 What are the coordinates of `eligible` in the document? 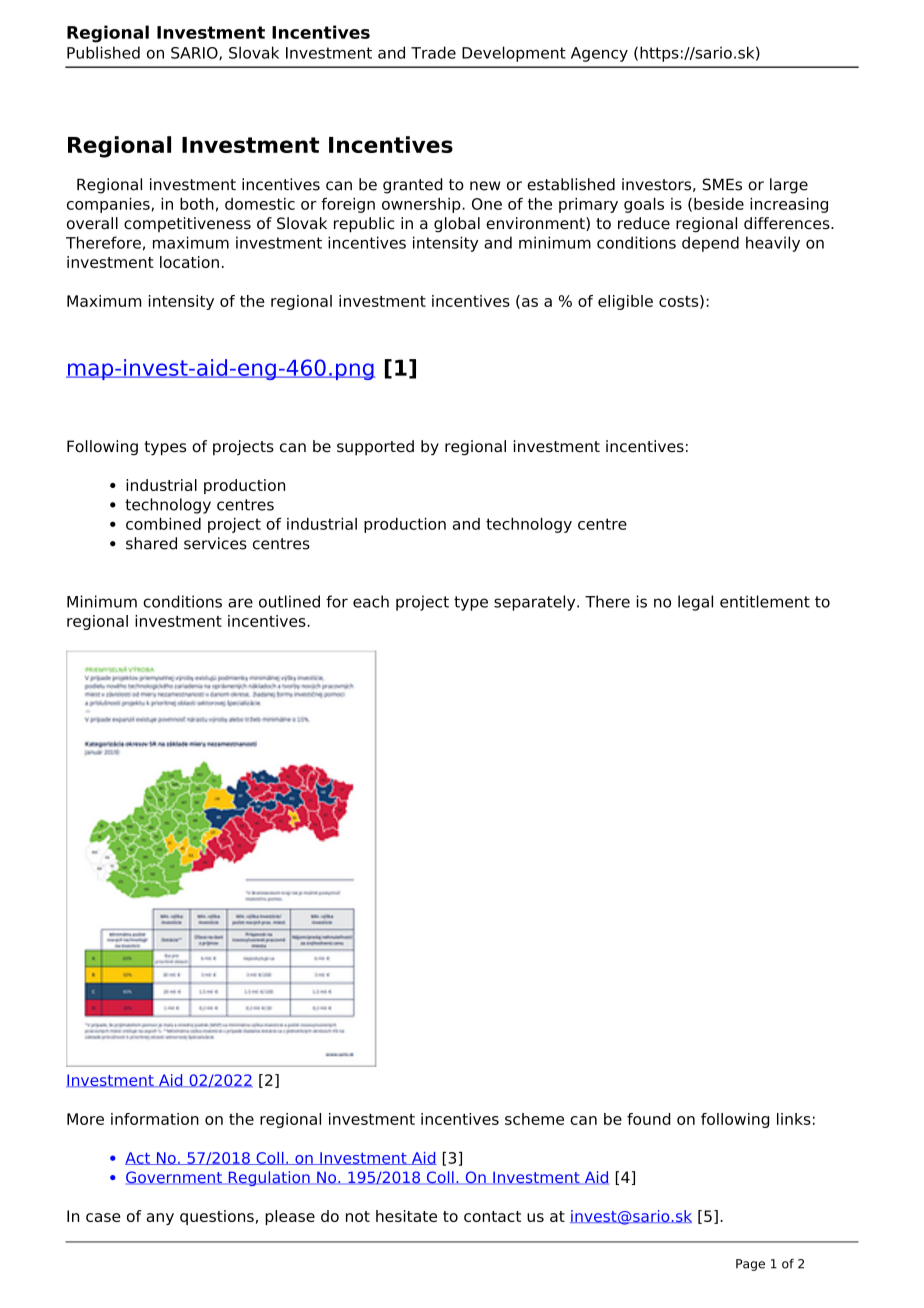 It's located at (625, 302).
